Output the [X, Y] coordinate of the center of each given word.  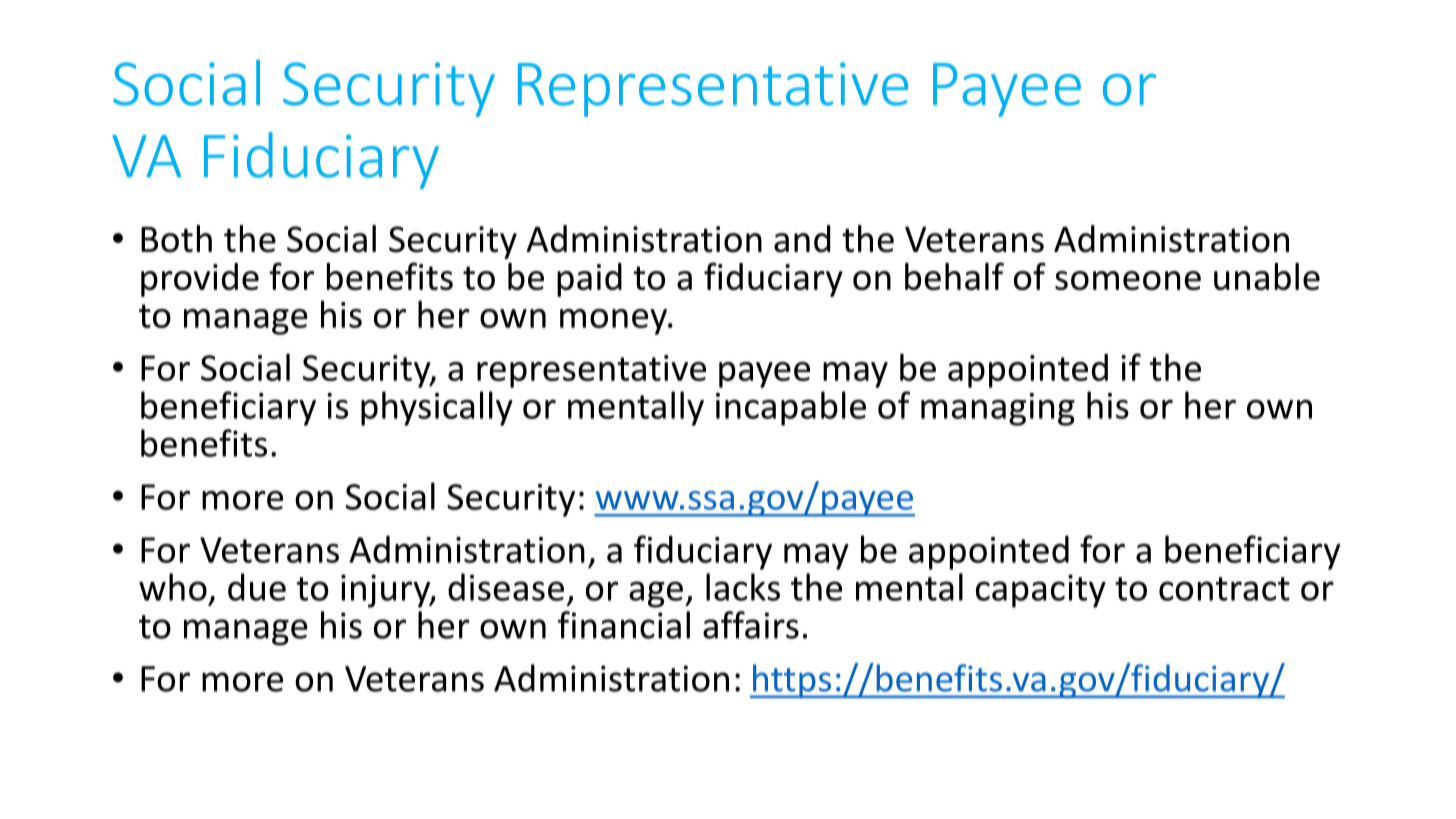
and [802, 239]
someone [1128, 280]
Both [176, 239]
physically [437, 408]
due [257, 587]
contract [1224, 589]
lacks [743, 587]
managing [998, 409]
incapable [791, 408]
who [173, 587]
